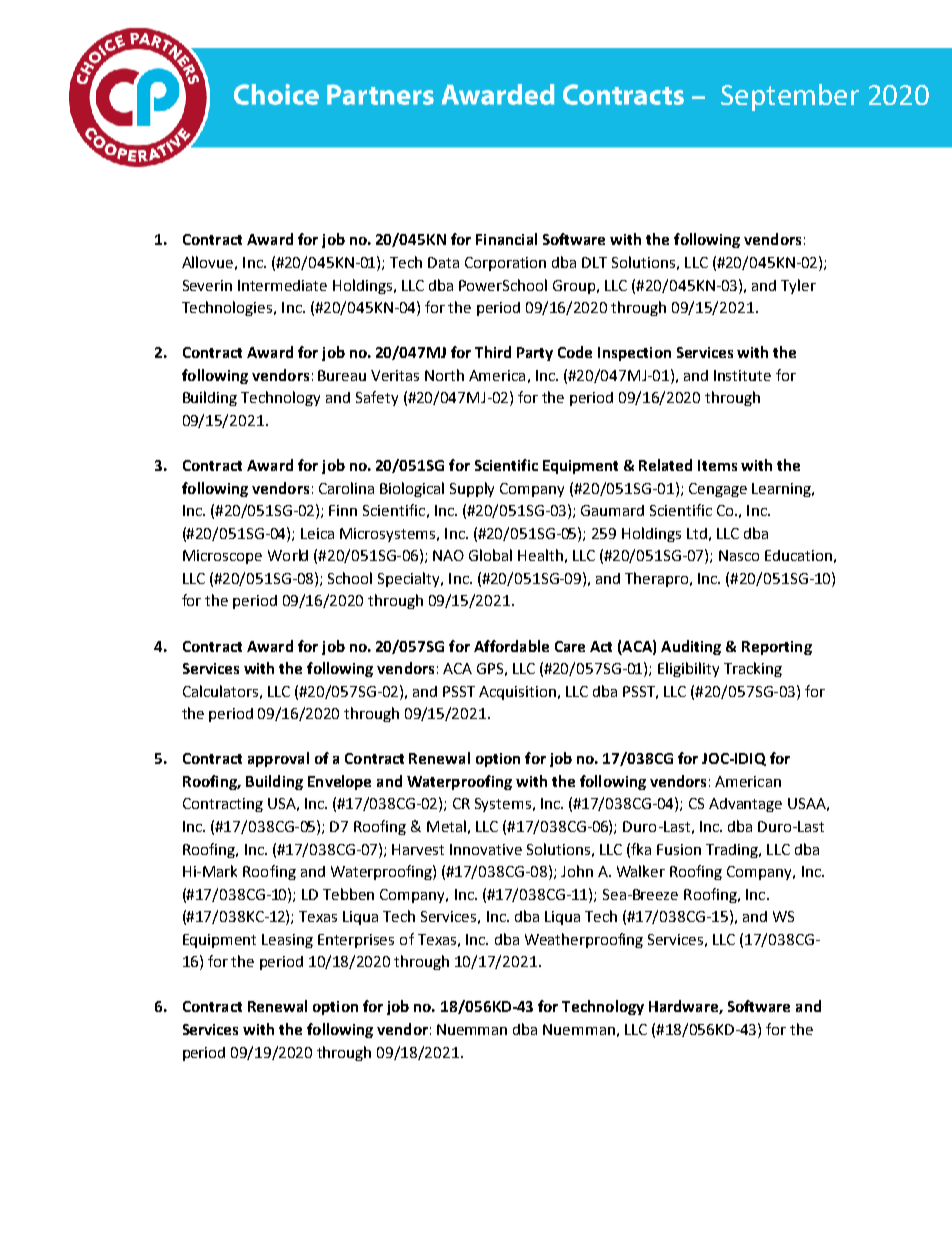  What do you see at coordinates (443, 262) in the document?
I see `Data` at bounding box center [443, 262].
